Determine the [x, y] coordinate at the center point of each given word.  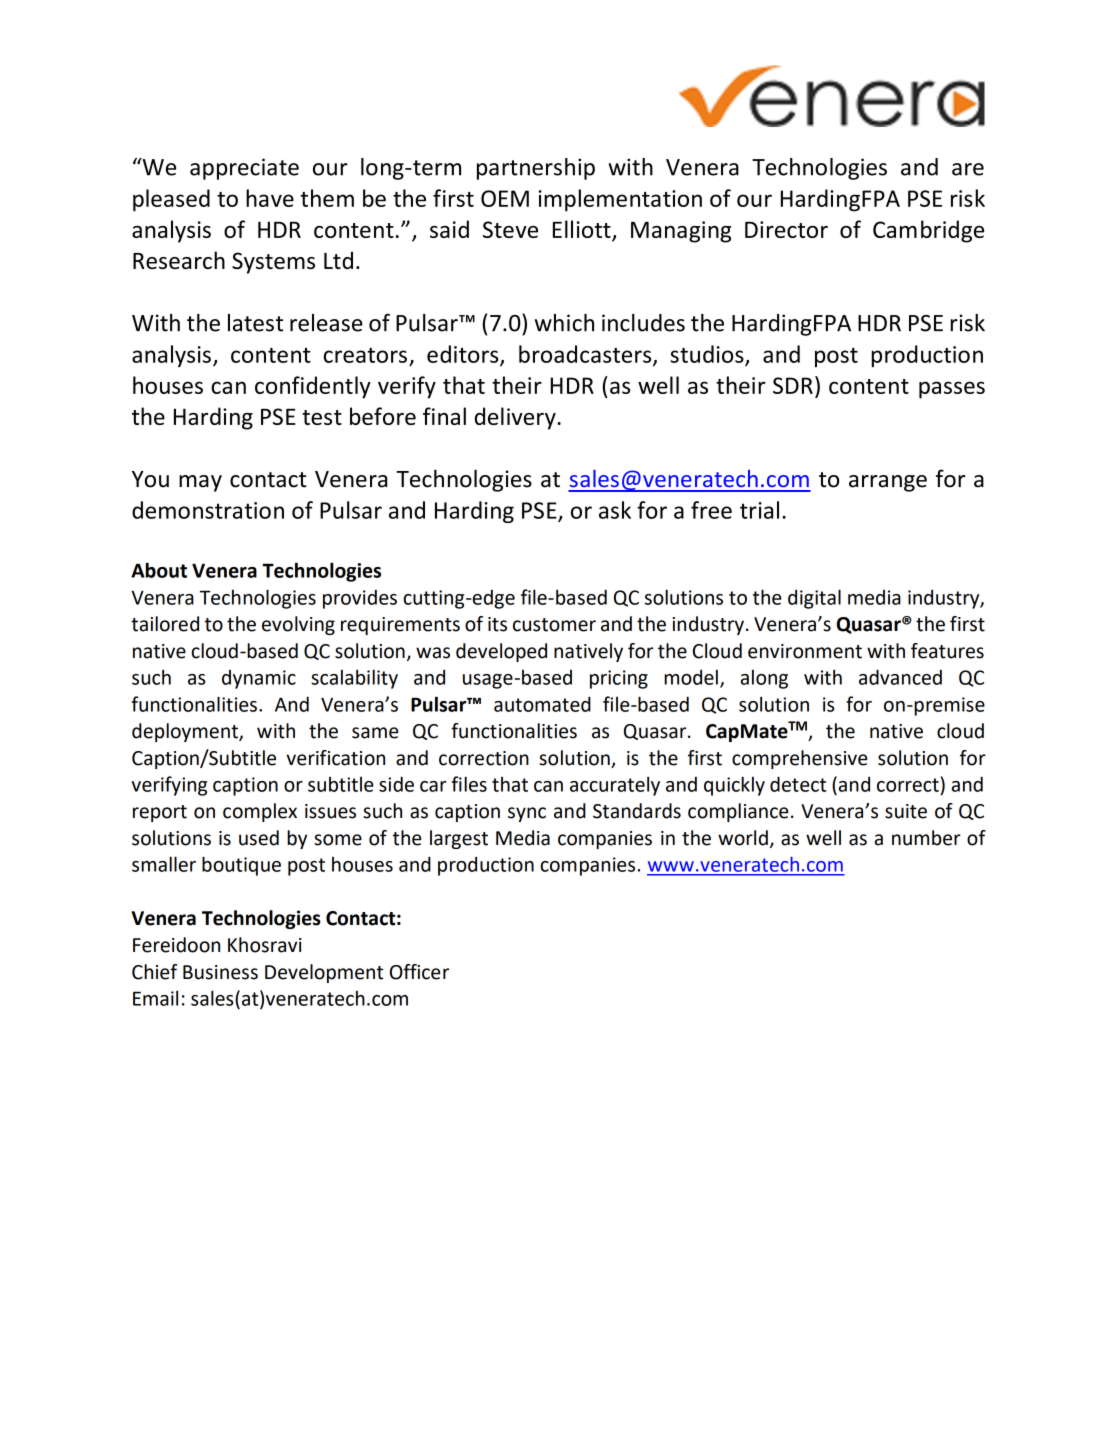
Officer [419, 972]
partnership [536, 169]
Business [220, 972]
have [270, 198]
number [926, 838]
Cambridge [928, 231]
